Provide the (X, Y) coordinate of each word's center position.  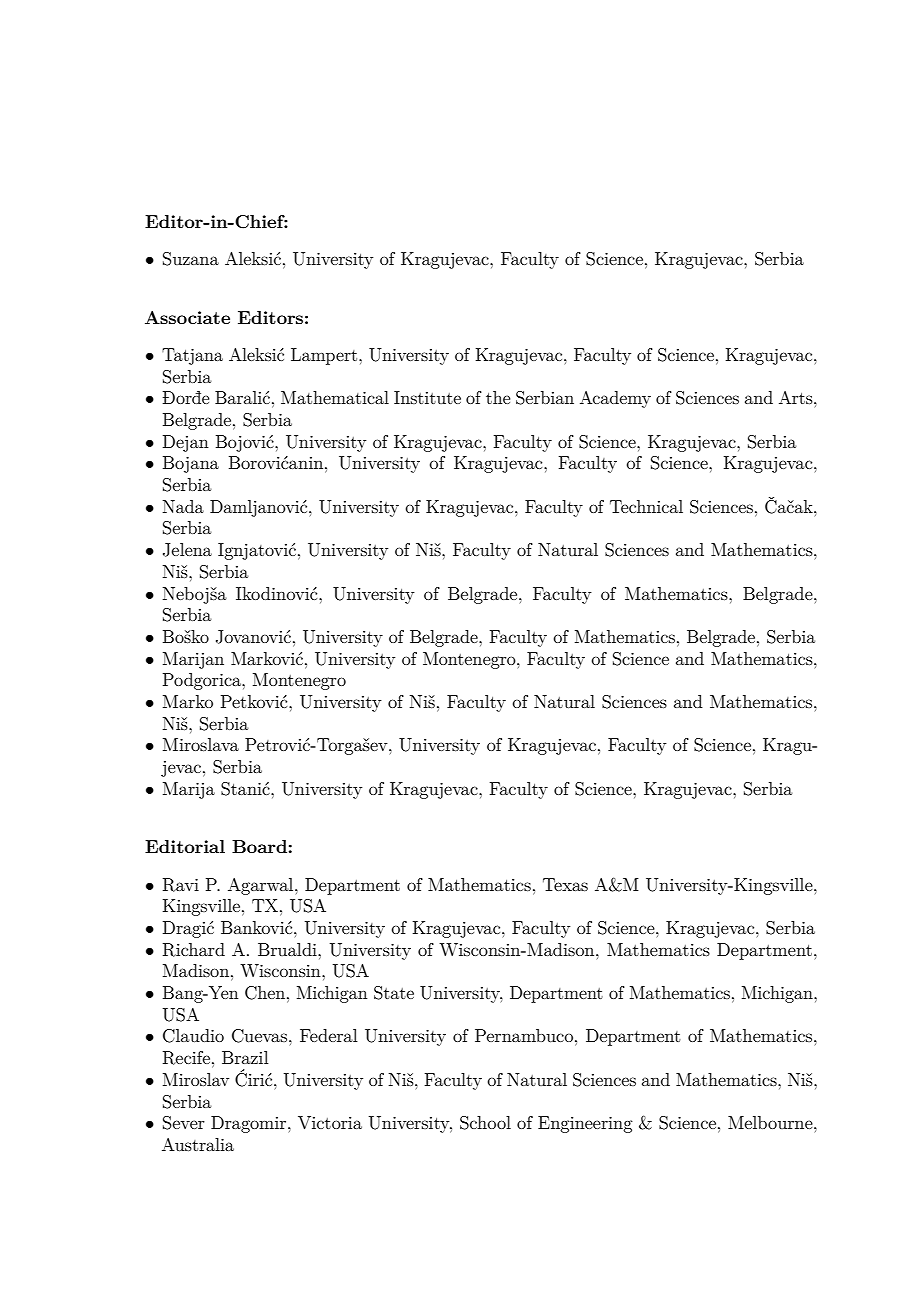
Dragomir (250, 1124)
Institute (427, 397)
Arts (797, 397)
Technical (646, 506)
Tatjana (192, 356)
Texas (565, 884)
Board (259, 846)
